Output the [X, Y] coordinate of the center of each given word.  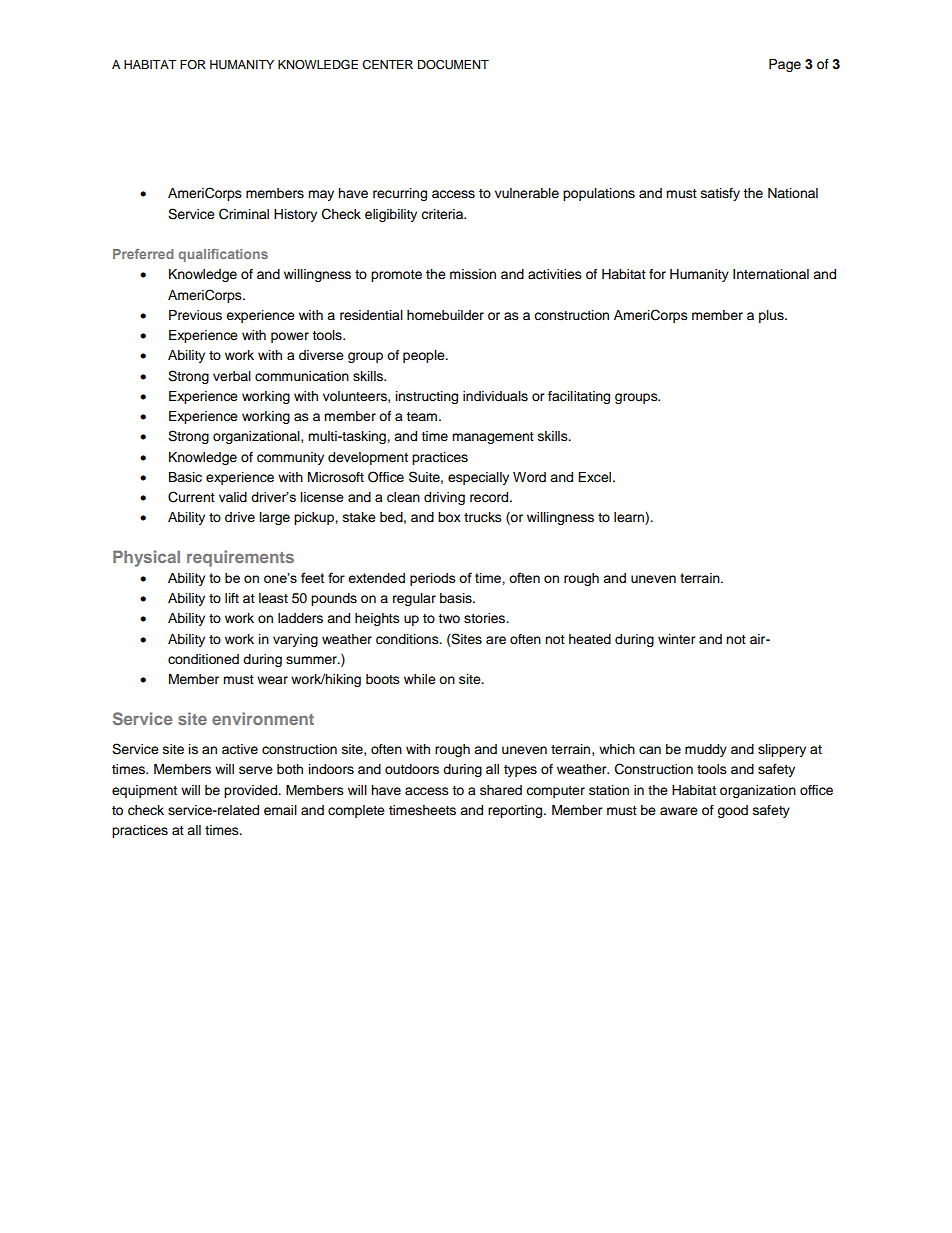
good [732, 811]
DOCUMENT [453, 64]
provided [252, 791]
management [493, 438]
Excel [596, 477]
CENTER [387, 65]
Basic [185, 477]
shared [501, 790]
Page [785, 65]
